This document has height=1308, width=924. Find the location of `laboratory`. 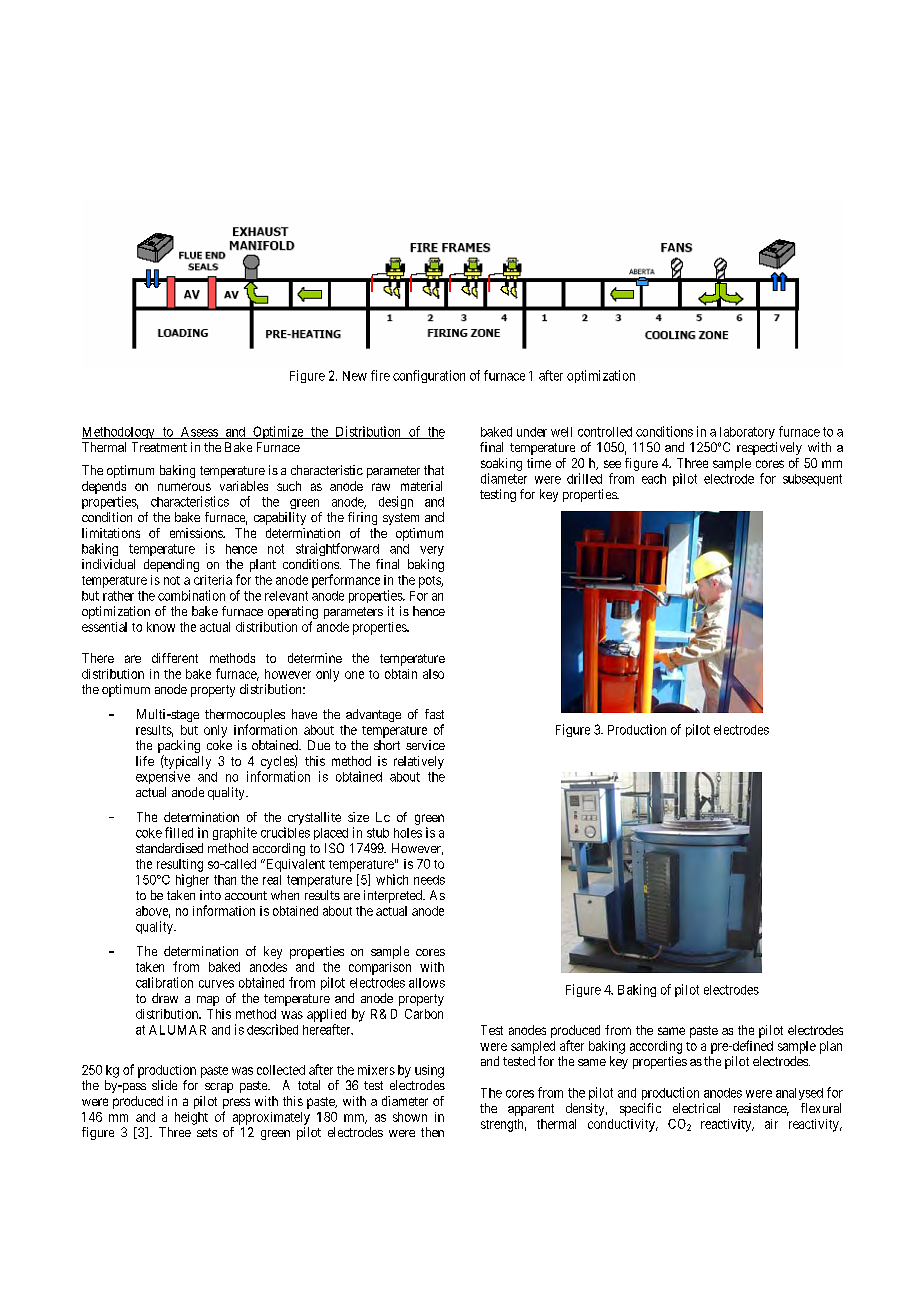

laboratory is located at coordinates (747, 433).
